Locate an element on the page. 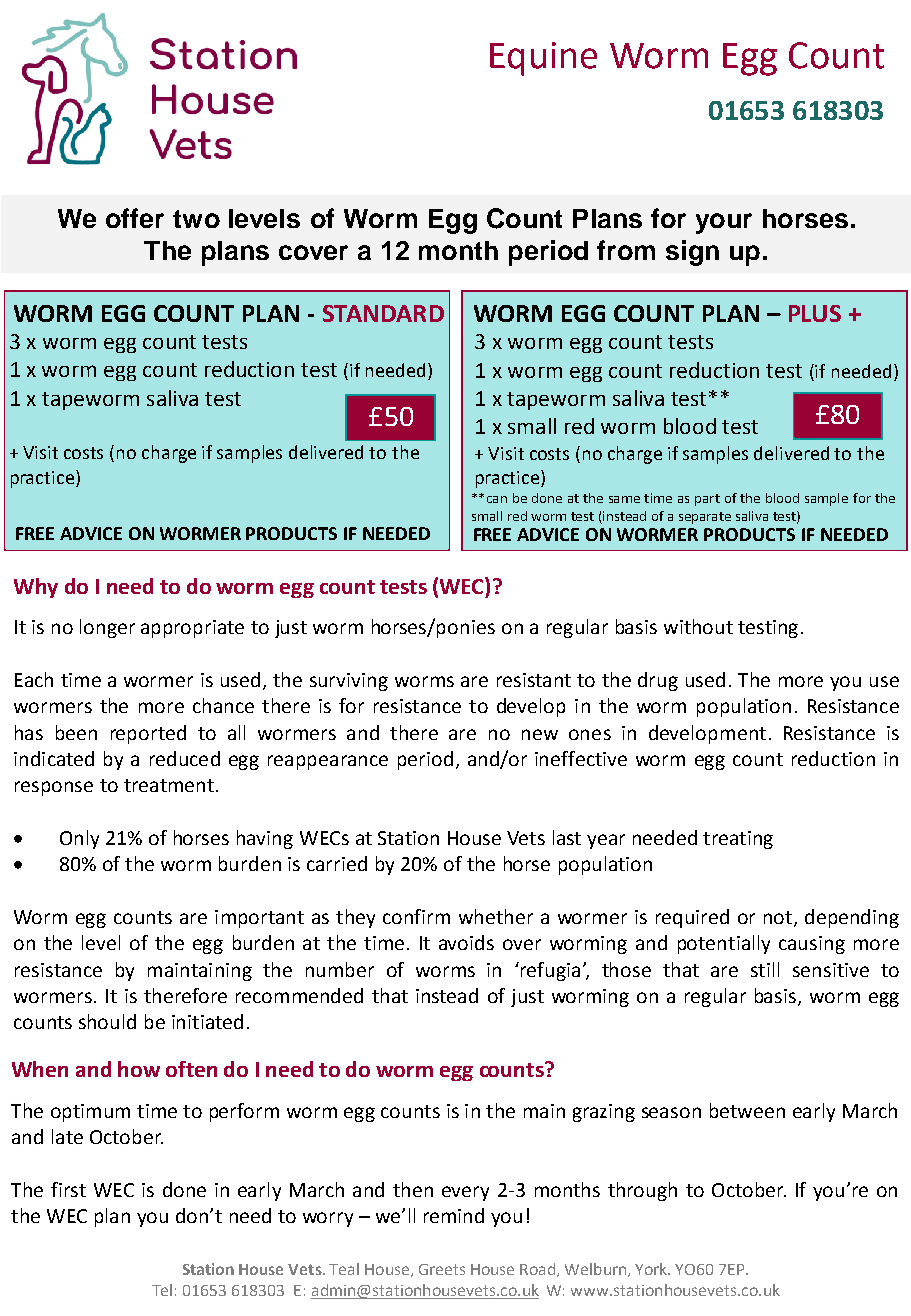 Image resolution: width=911 pixels, height=1316 pixels. offer is located at coordinates (135, 218).
